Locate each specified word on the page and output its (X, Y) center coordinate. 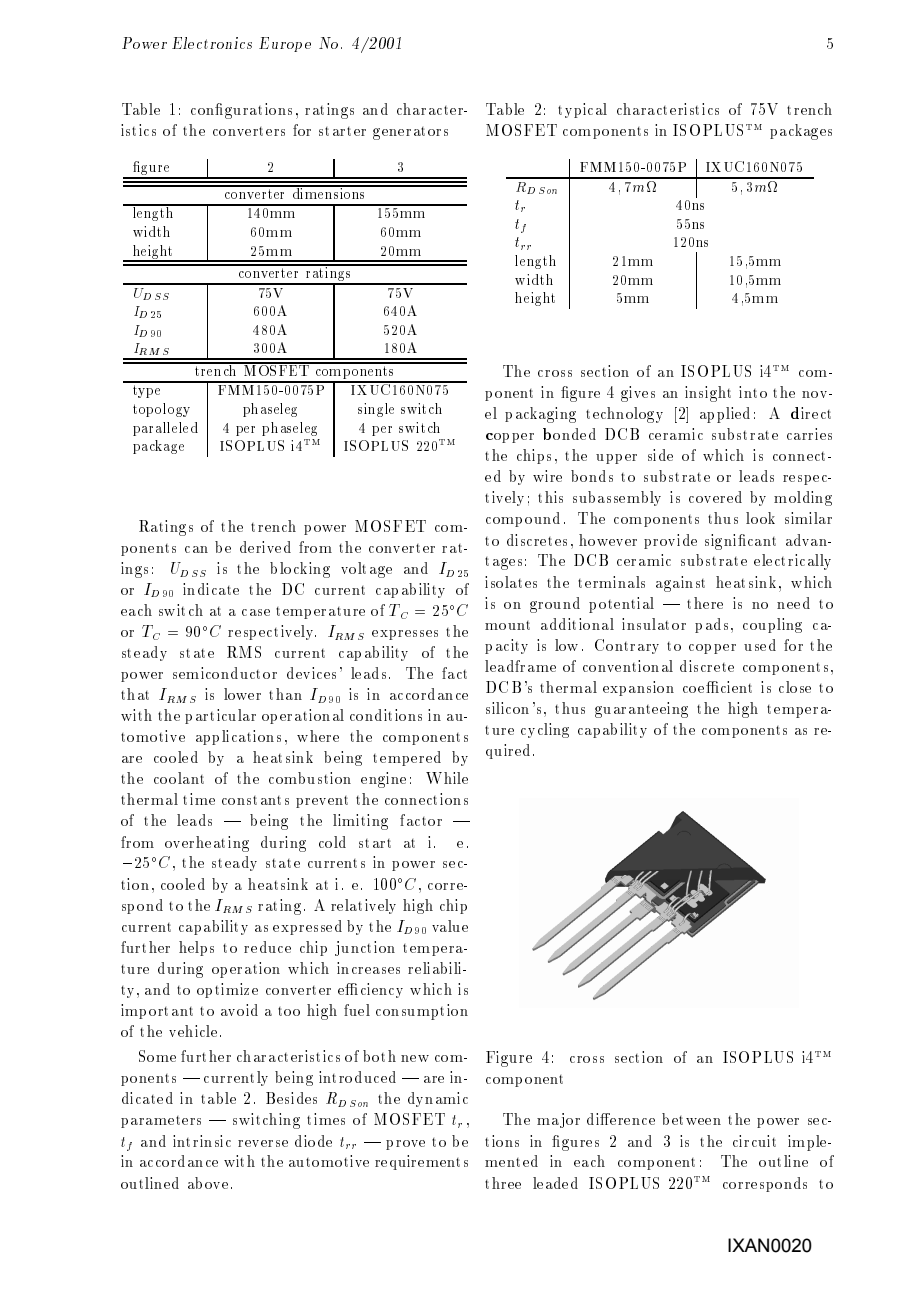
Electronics (212, 43)
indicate (211, 589)
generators (410, 133)
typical (582, 110)
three (503, 1183)
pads (711, 625)
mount (507, 625)
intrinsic (202, 1141)
